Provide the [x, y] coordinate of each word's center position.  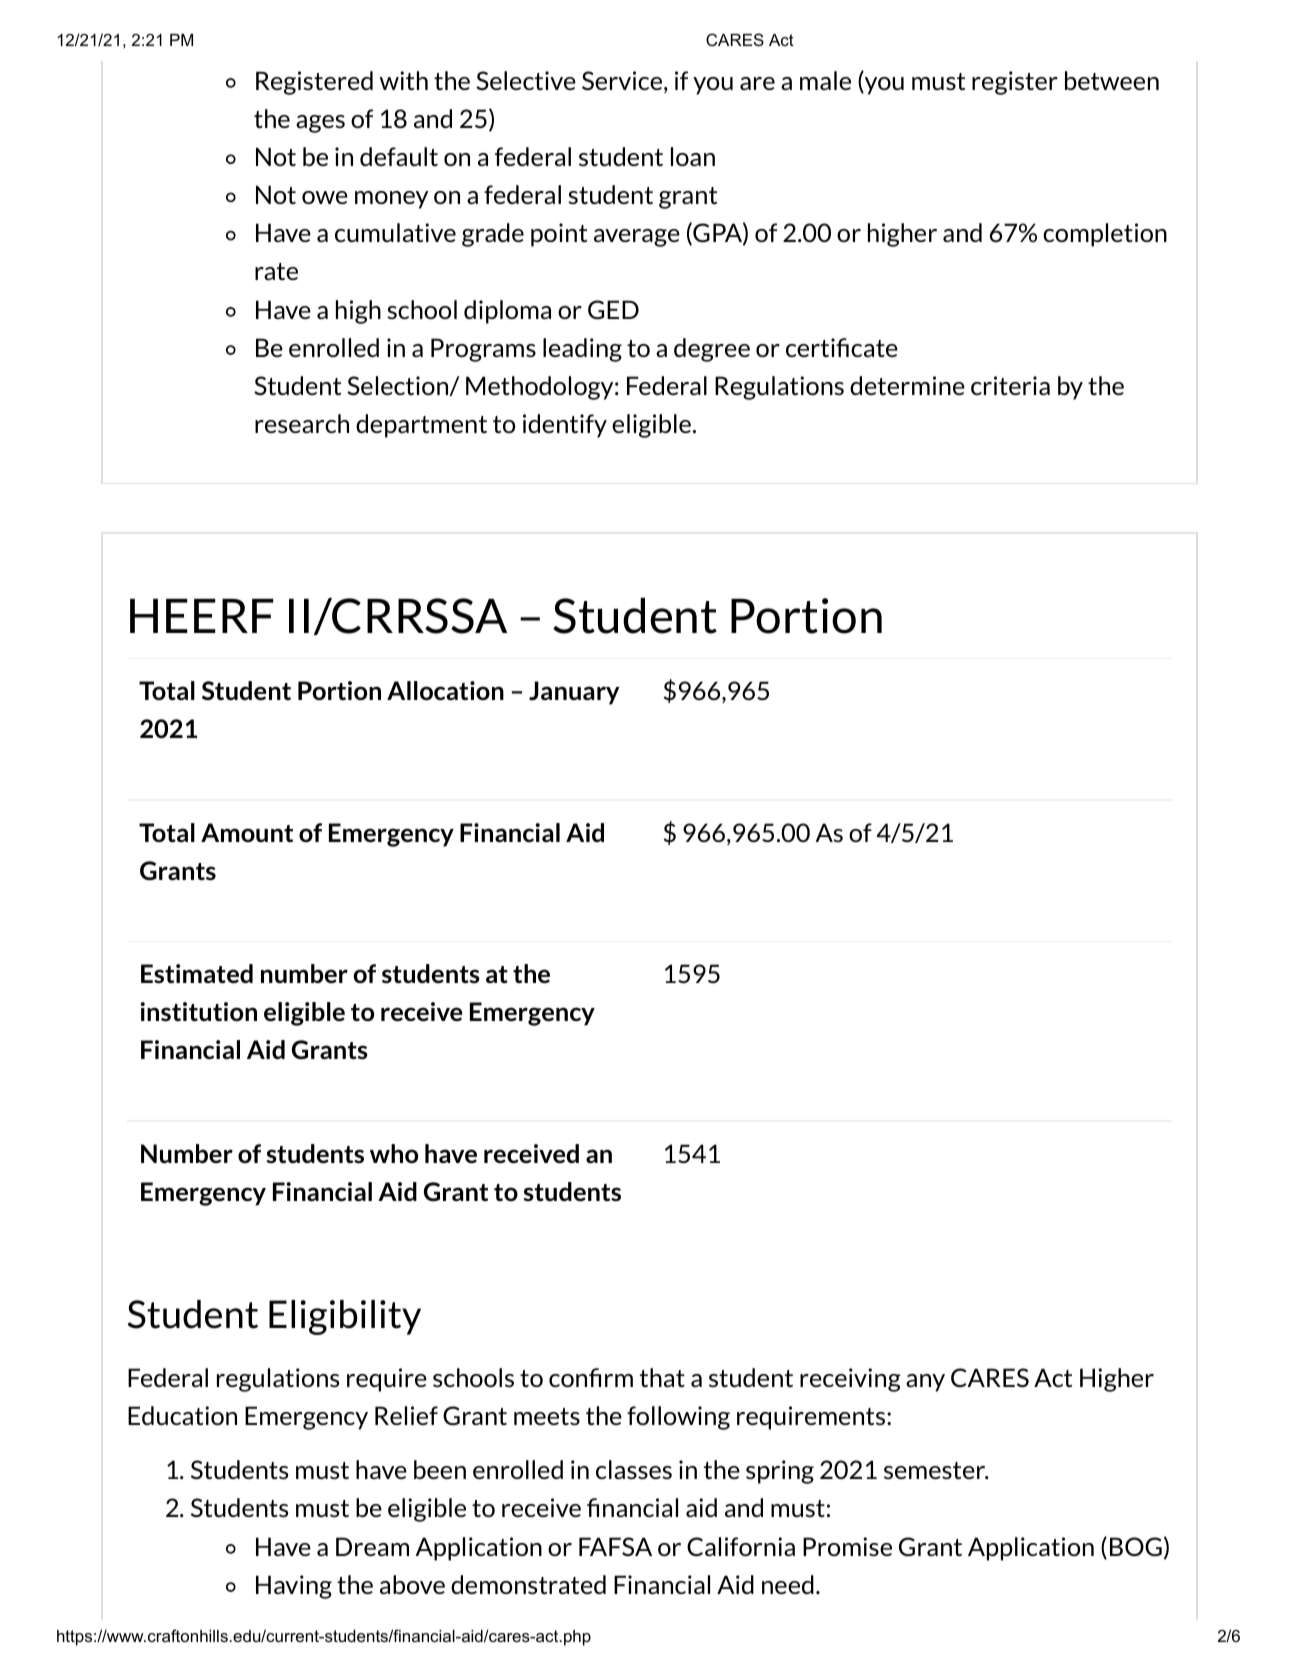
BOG [1136, 1546]
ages [320, 124]
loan [693, 156]
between [1112, 80]
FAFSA [615, 1546]
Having [294, 1587]
